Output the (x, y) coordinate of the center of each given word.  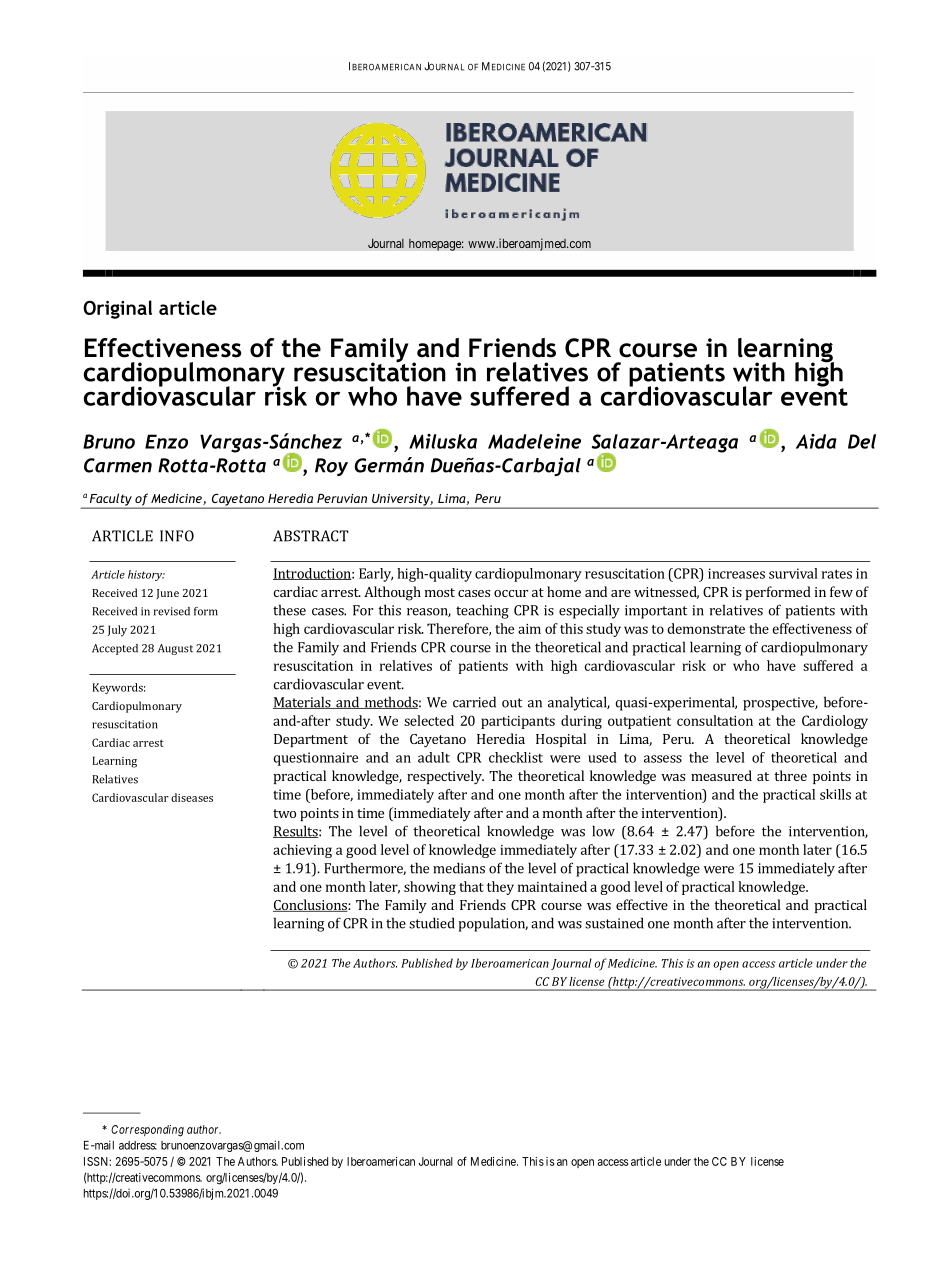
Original (117, 309)
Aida (816, 441)
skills (835, 794)
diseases (192, 797)
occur (511, 593)
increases (736, 573)
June (167, 594)
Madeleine (534, 441)
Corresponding (147, 1131)
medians (459, 868)
